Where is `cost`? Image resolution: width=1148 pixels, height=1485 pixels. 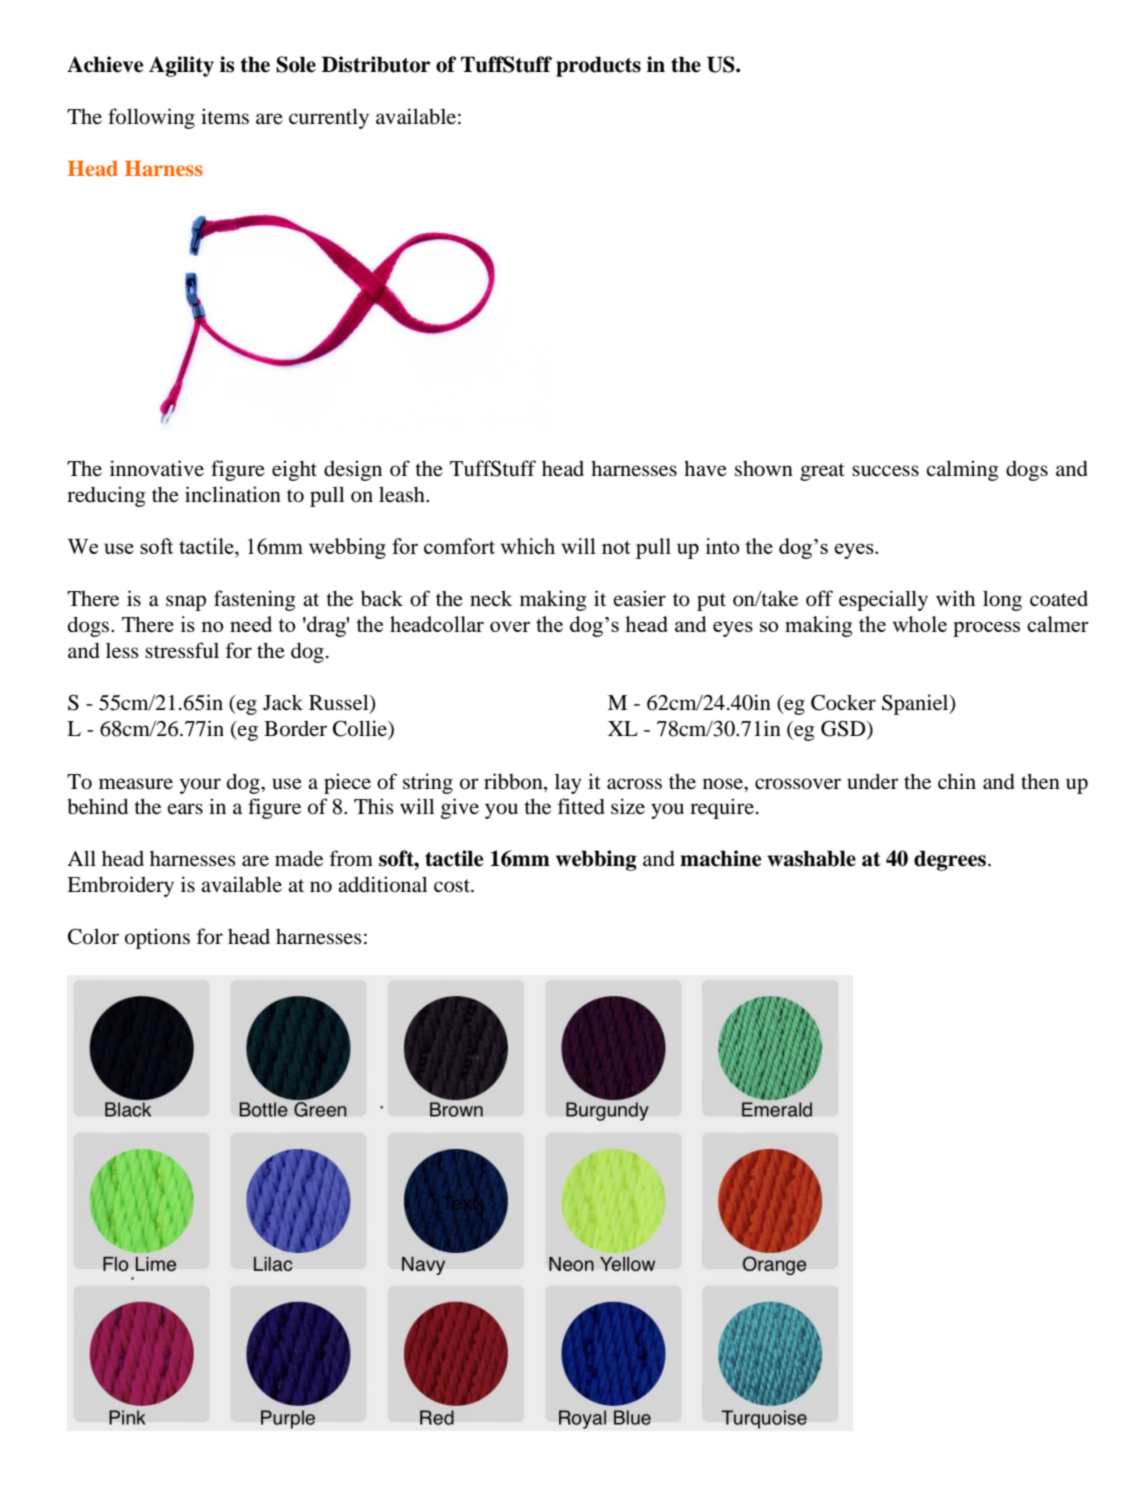
cost is located at coordinates (453, 886).
